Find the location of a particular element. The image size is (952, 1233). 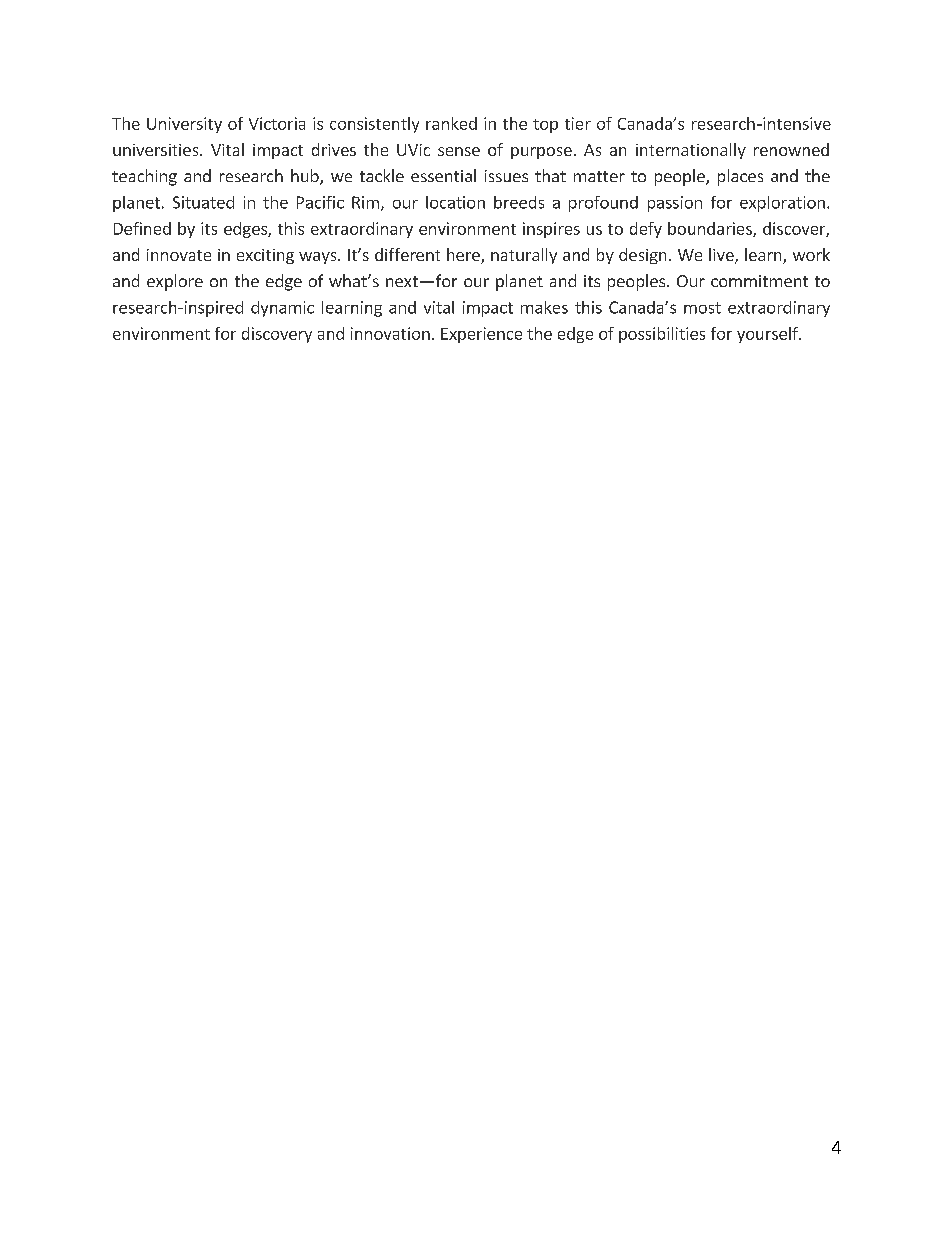

dynamic is located at coordinates (282, 309).
